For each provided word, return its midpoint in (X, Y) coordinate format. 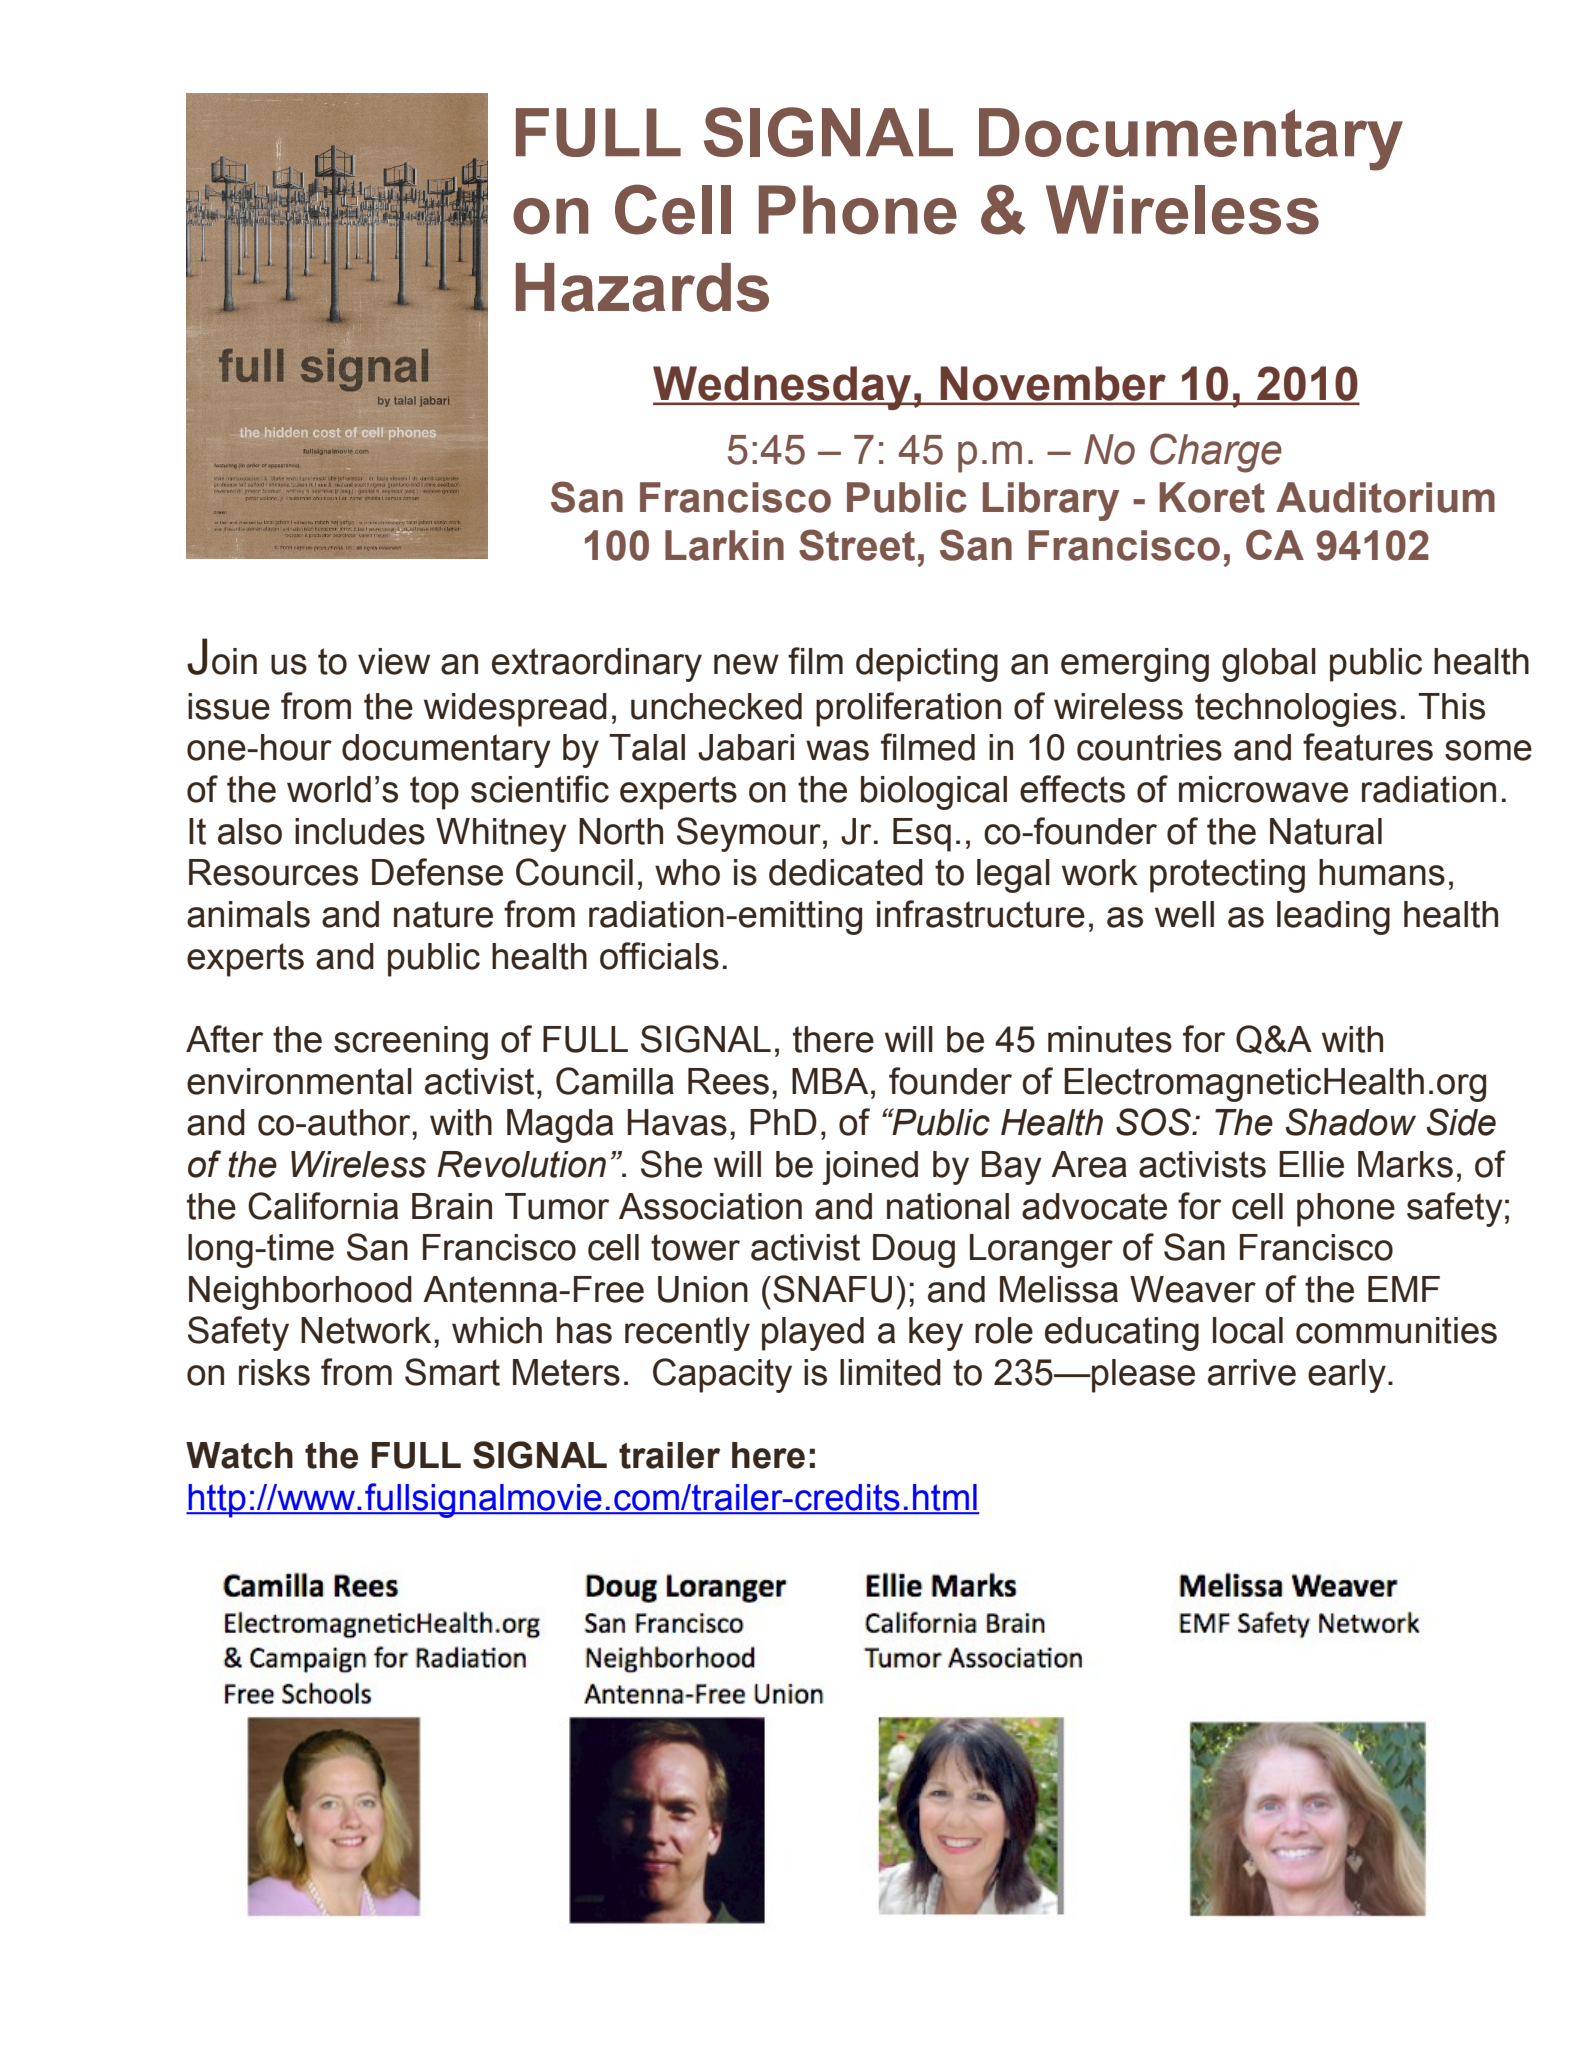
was (837, 750)
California (323, 1206)
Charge (1216, 453)
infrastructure (981, 914)
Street (857, 545)
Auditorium (1385, 497)
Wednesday (783, 388)
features (1368, 747)
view (394, 661)
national (948, 1206)
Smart (452, 1372)
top (434, 793)
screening (411, 1043)
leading (1333, 918)
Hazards (642, 287)
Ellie (1311, 1164)
